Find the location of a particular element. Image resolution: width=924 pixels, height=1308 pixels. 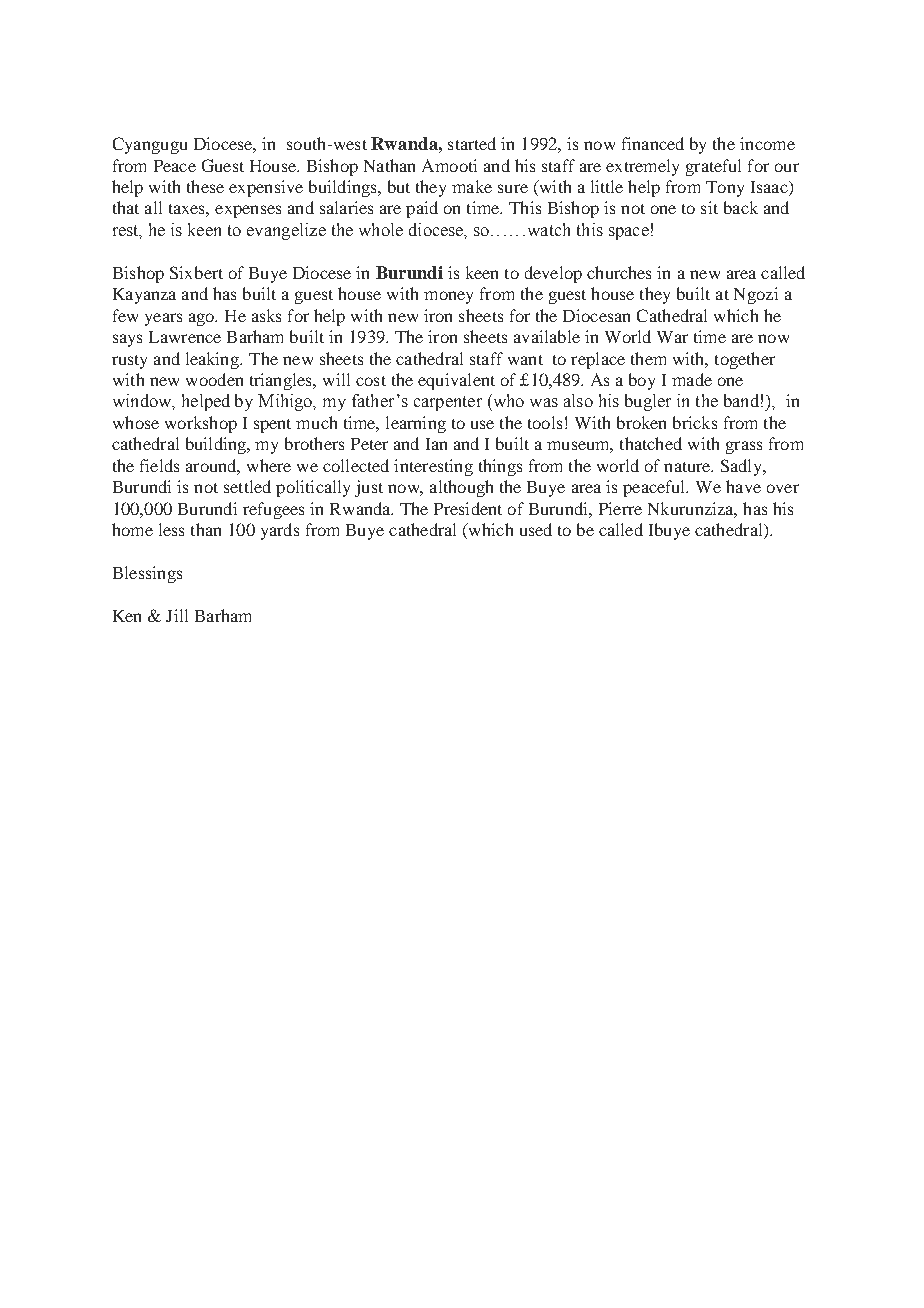

started is located at coordinates (472, 143).
